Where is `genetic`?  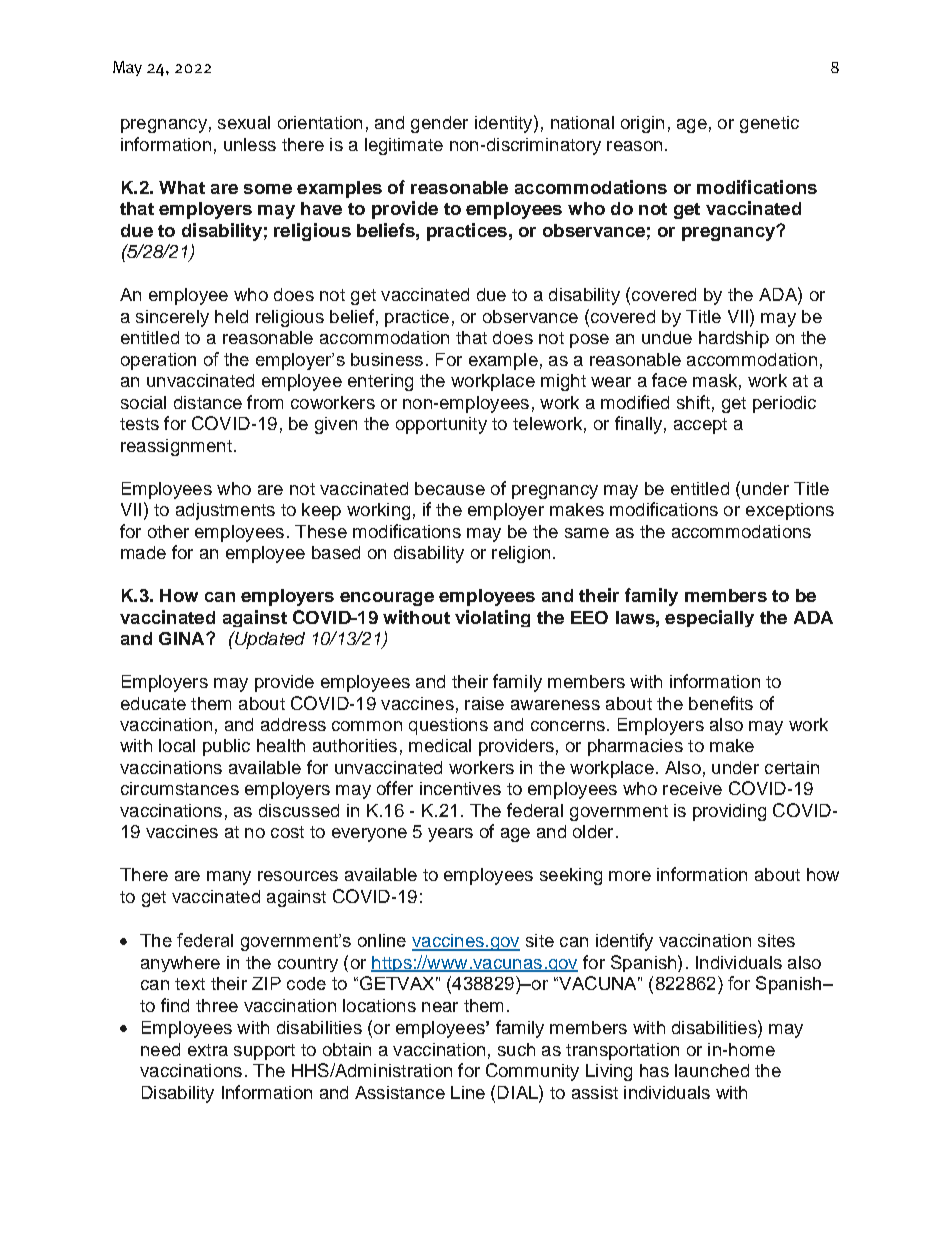
genetic is located at coordinates (769, 124).
